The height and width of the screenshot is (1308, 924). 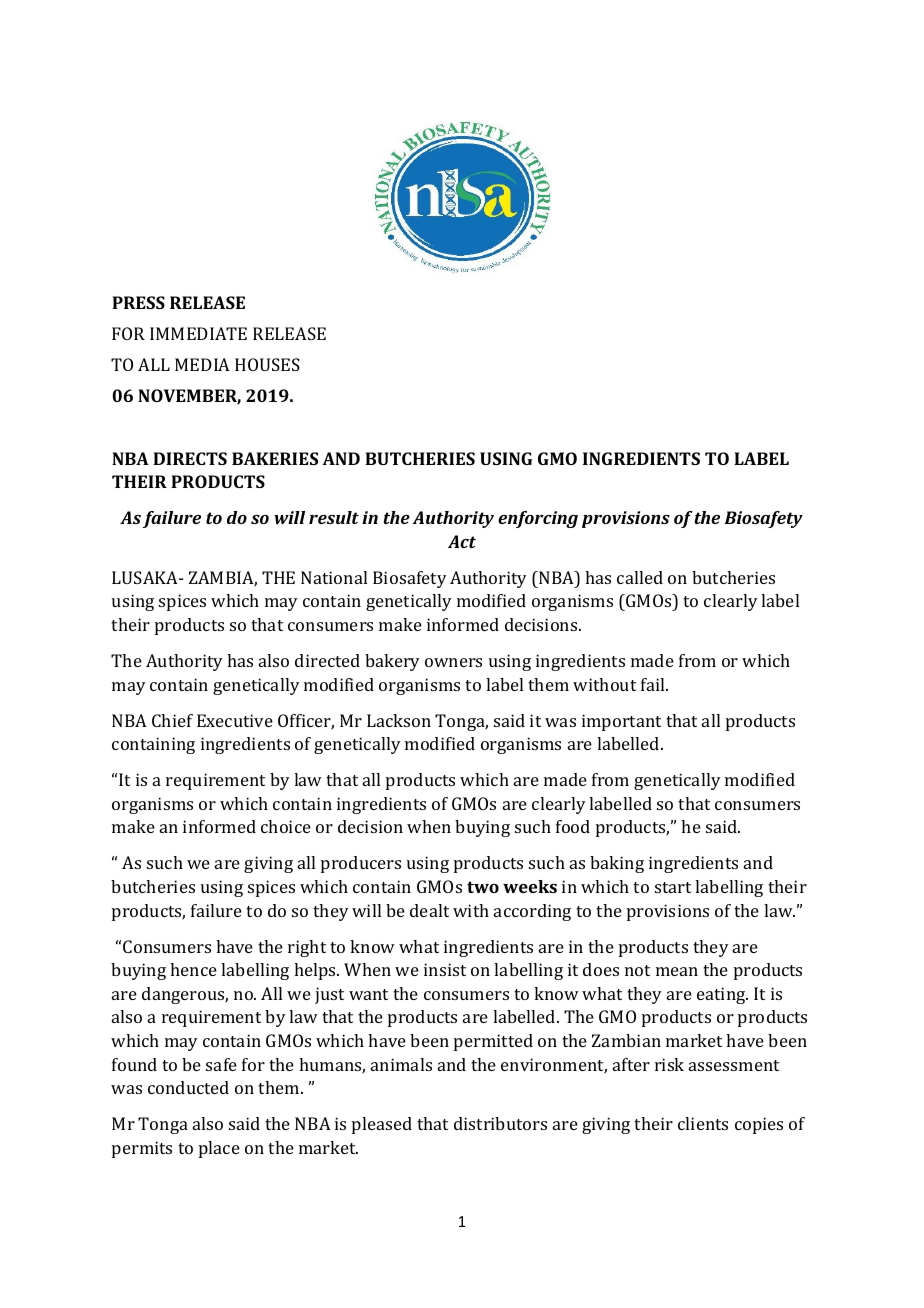 I want to click on HOUSES, so click(x=267, y=364).
